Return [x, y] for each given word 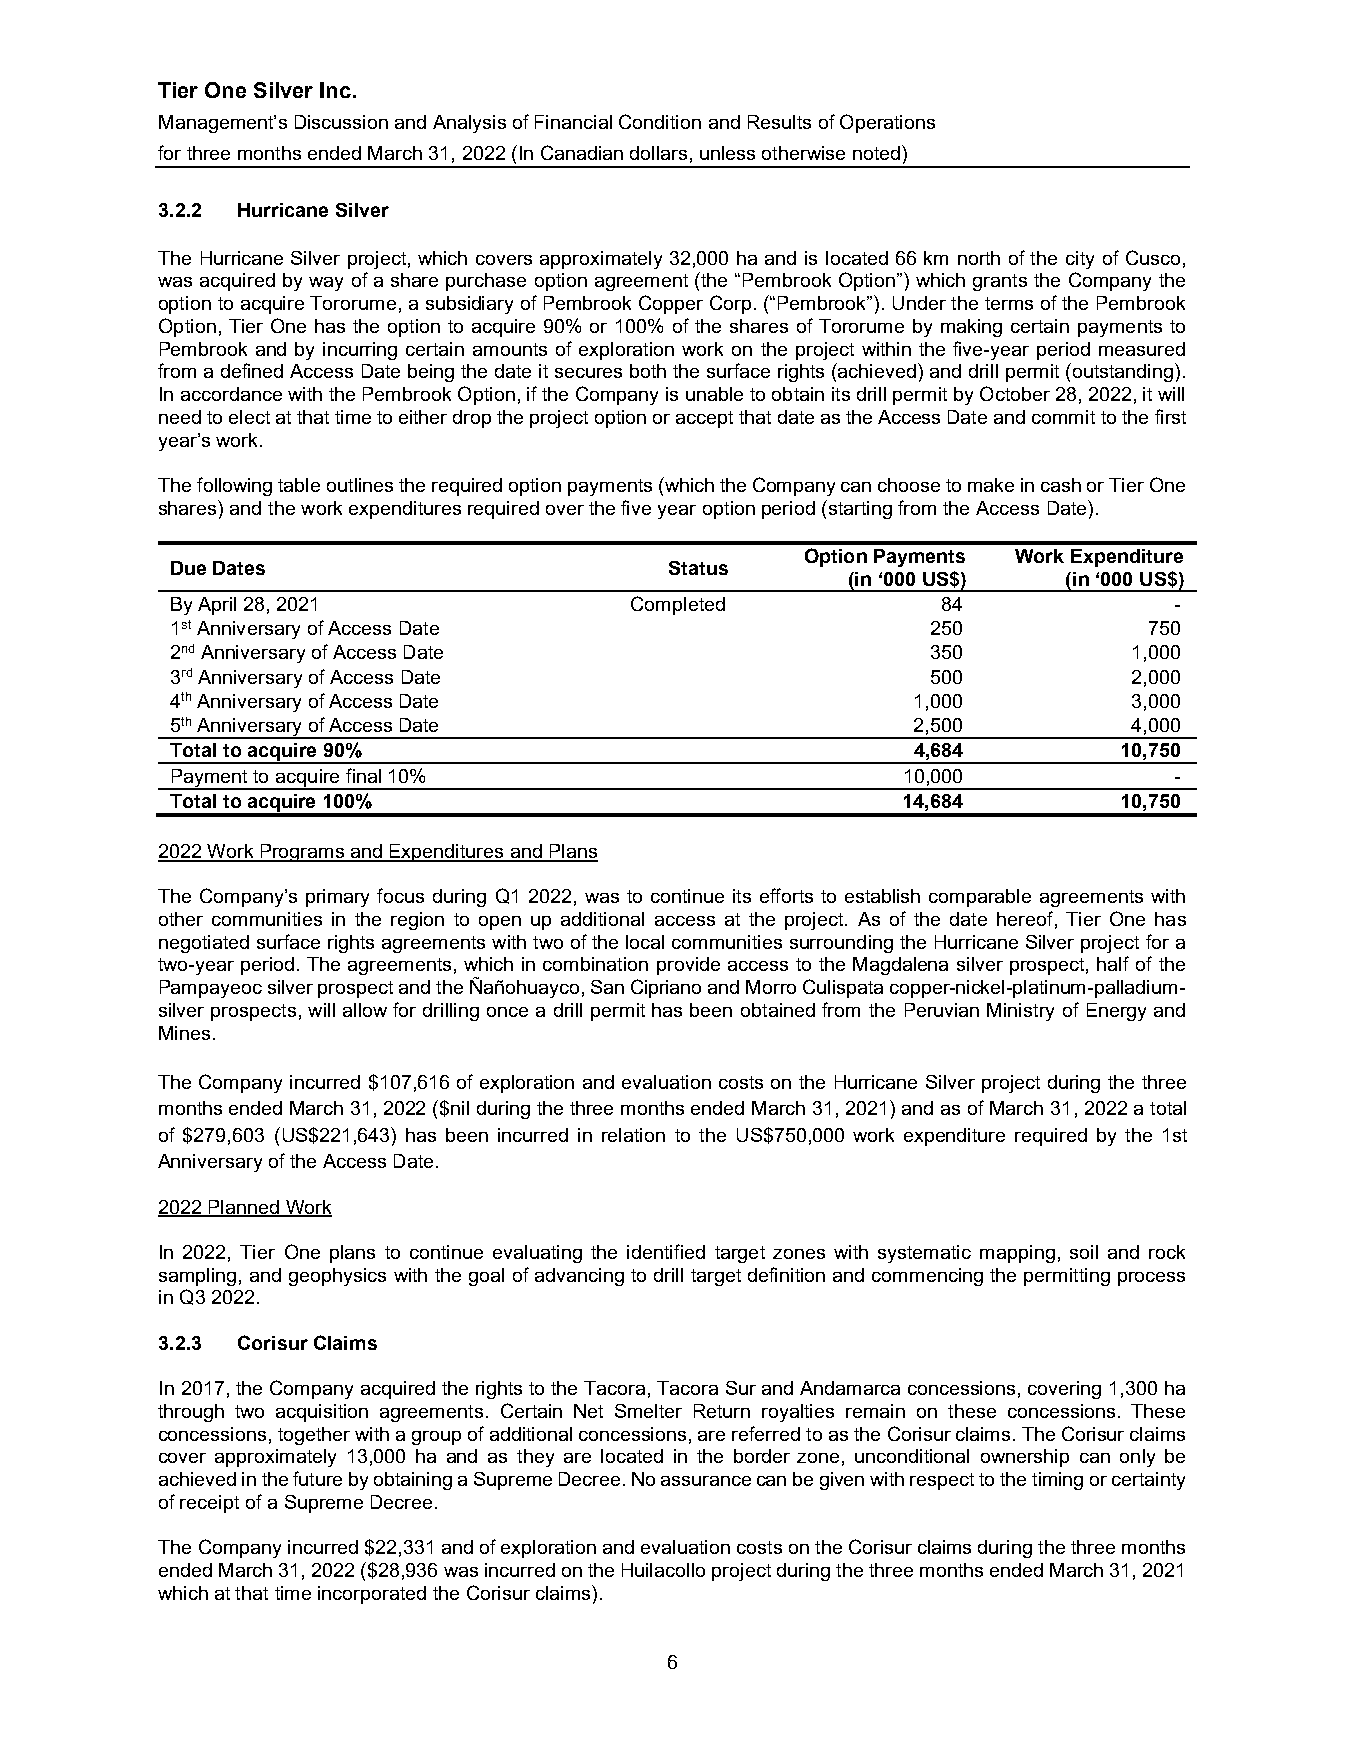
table [299, 485]
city [1080, 260]
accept [704, 419]
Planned [244, 1208]
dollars [658, 153]
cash [1061, 485]
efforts [786, 895]
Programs [303, 853]
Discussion [341, 122]
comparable [980, 898]
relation [633, 1135]
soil [1084, 1252]
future [317, 1478]
